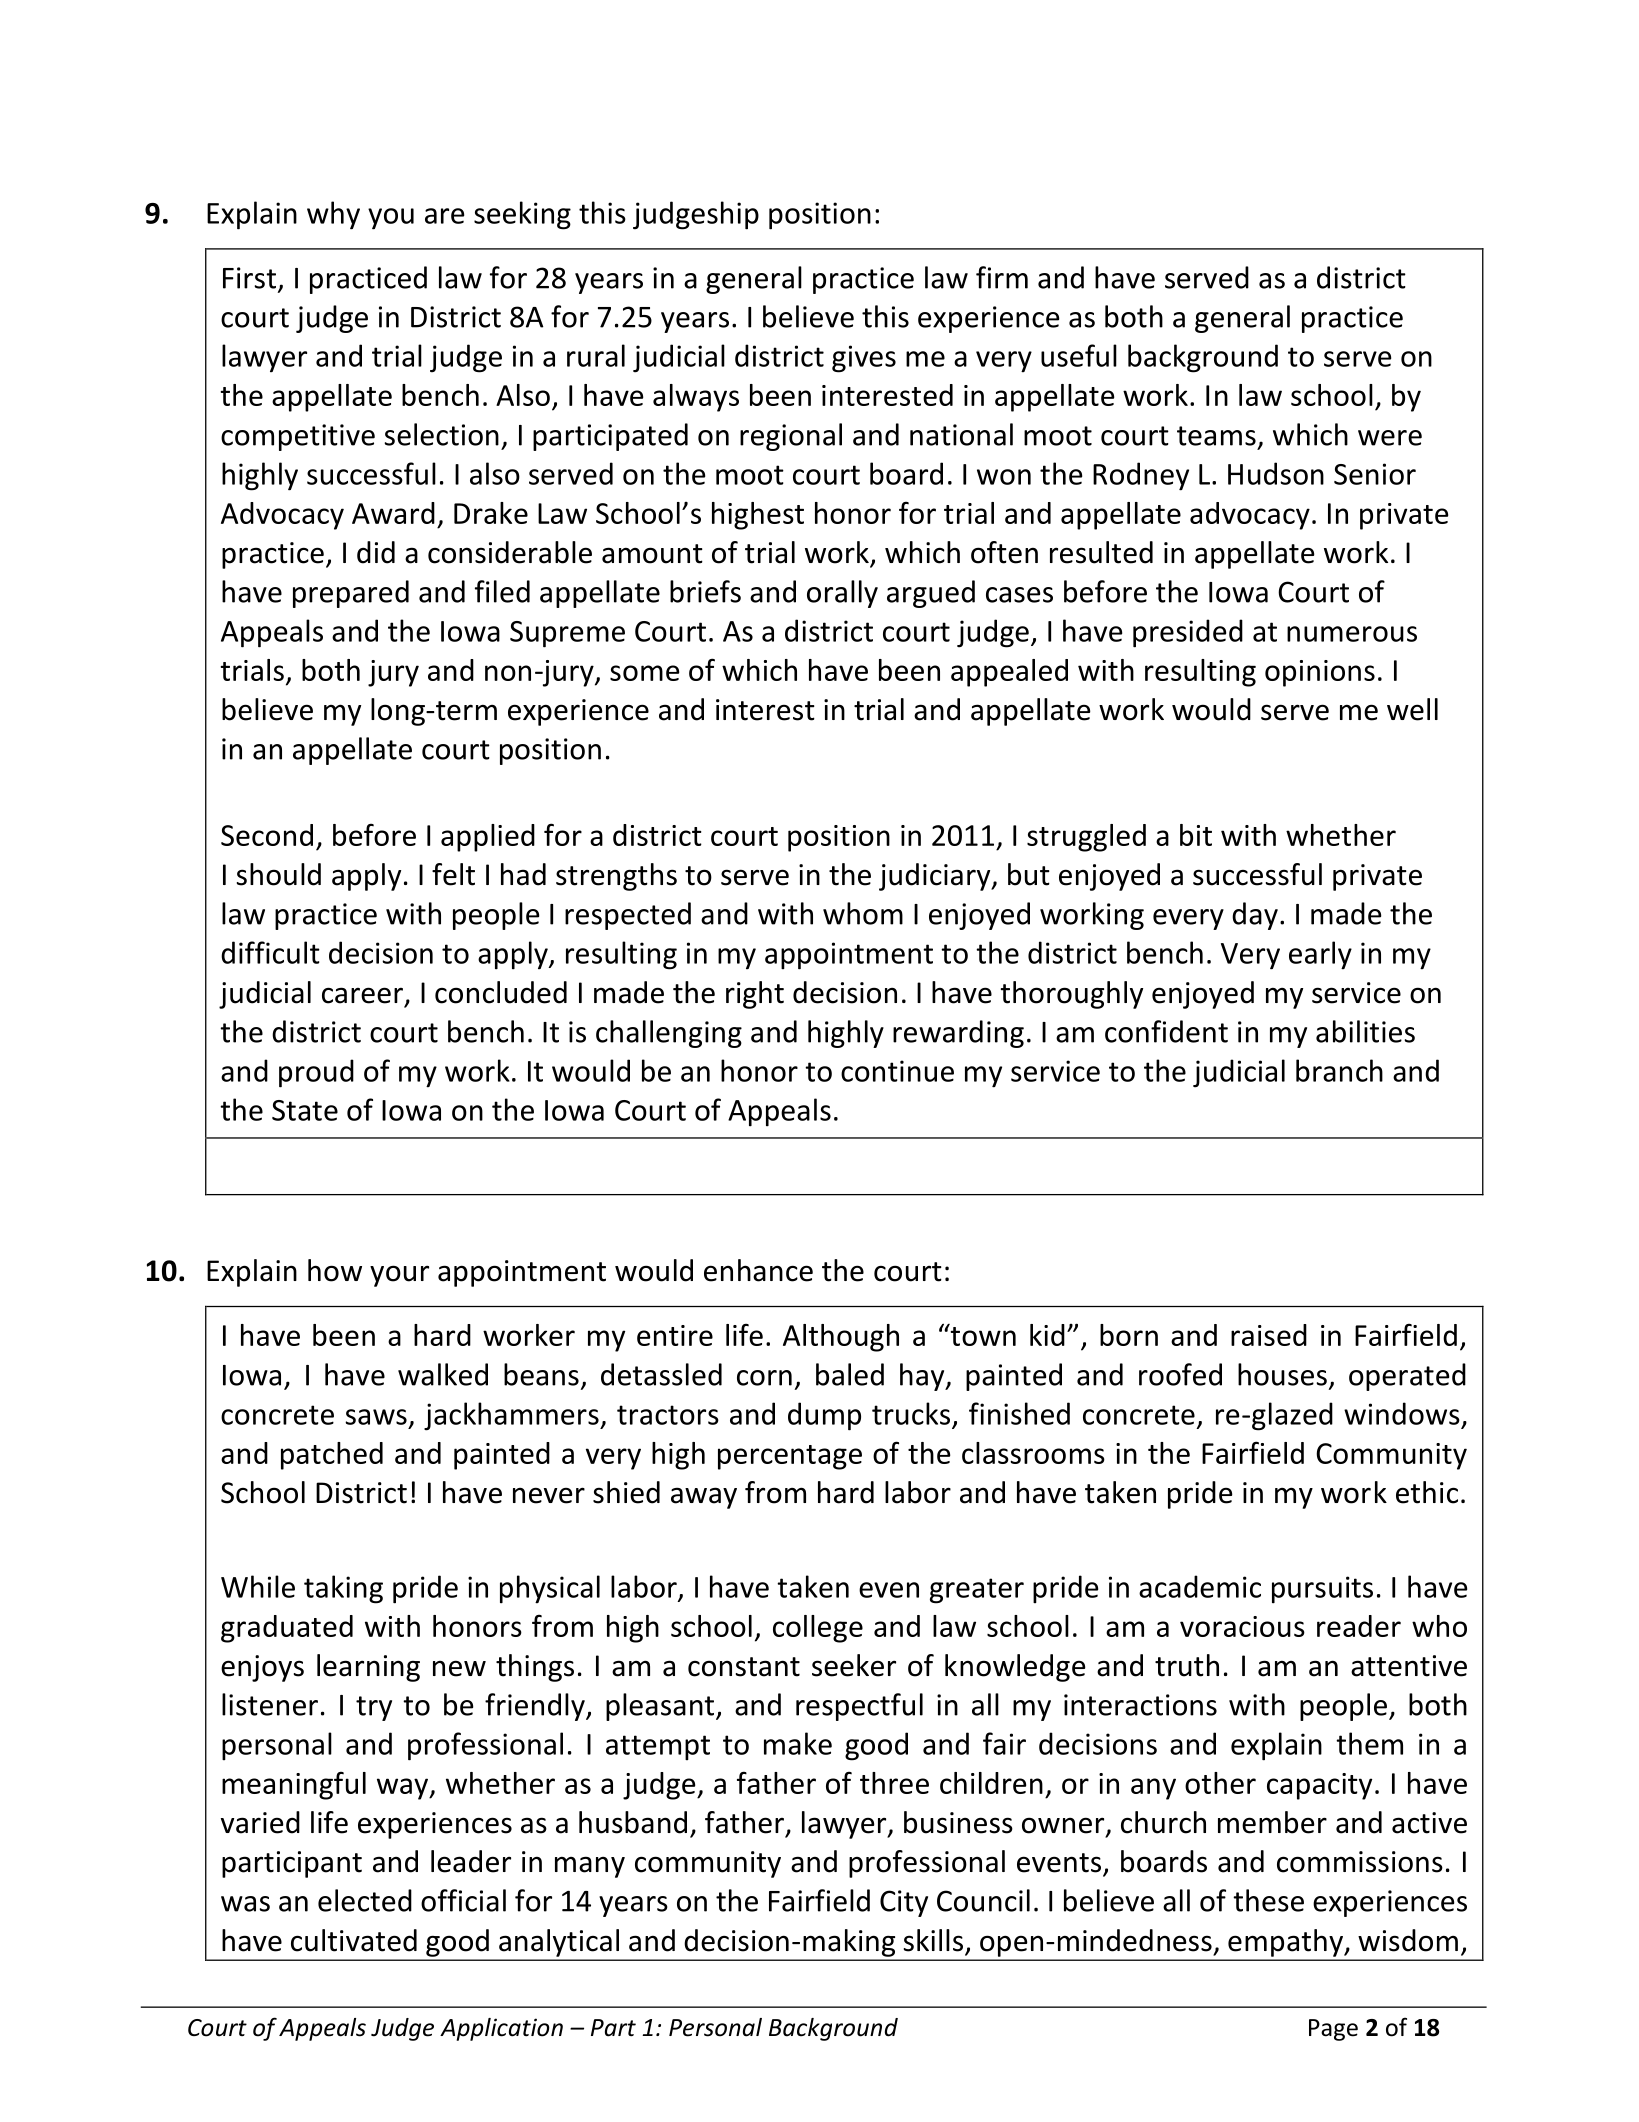 The width and height of the document is (1639, 2122). Describe the element at coordinates (864, 359) in the document. I see `gives` at that location.
